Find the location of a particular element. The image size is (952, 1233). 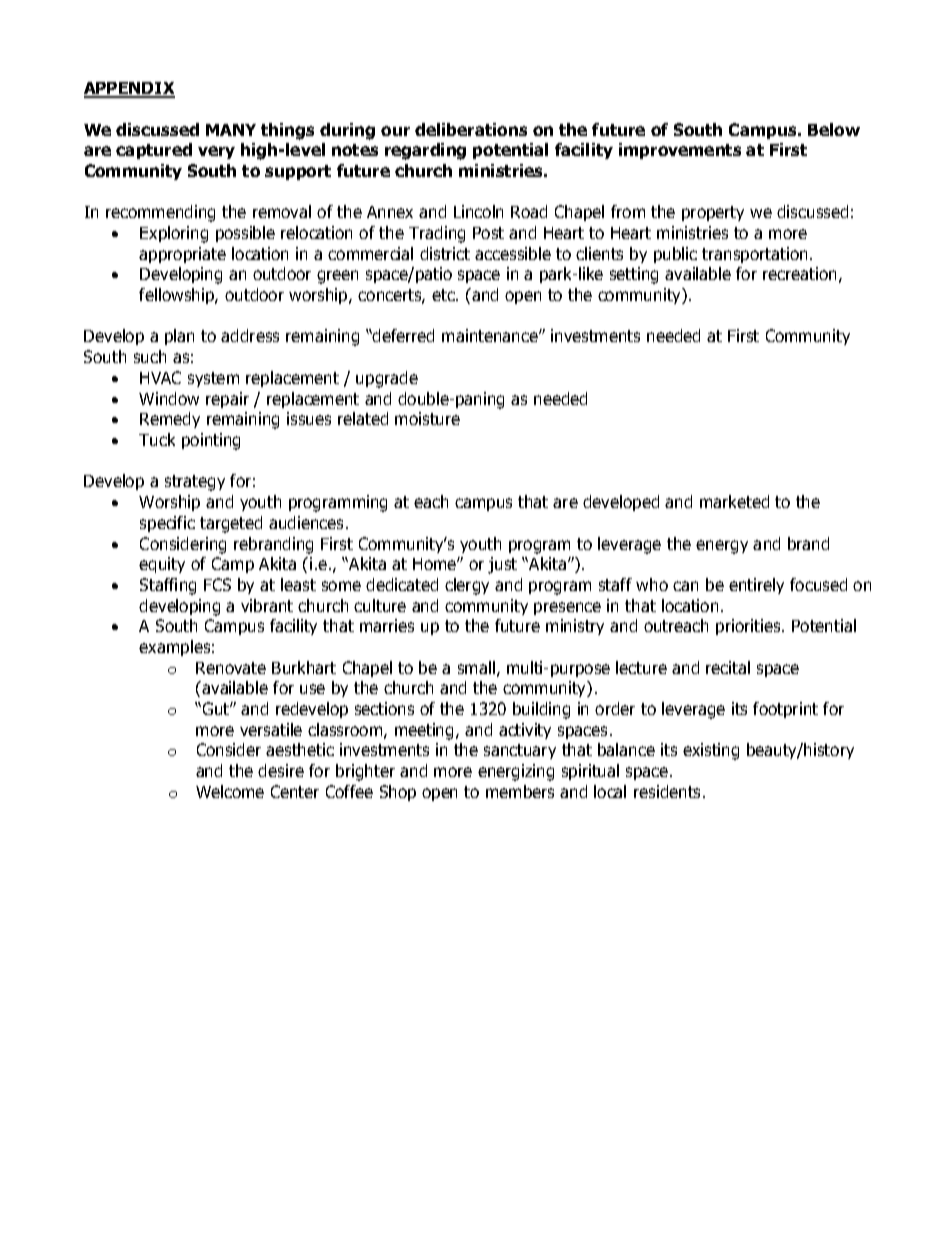

moisture is located at coordinates (427, 418).
